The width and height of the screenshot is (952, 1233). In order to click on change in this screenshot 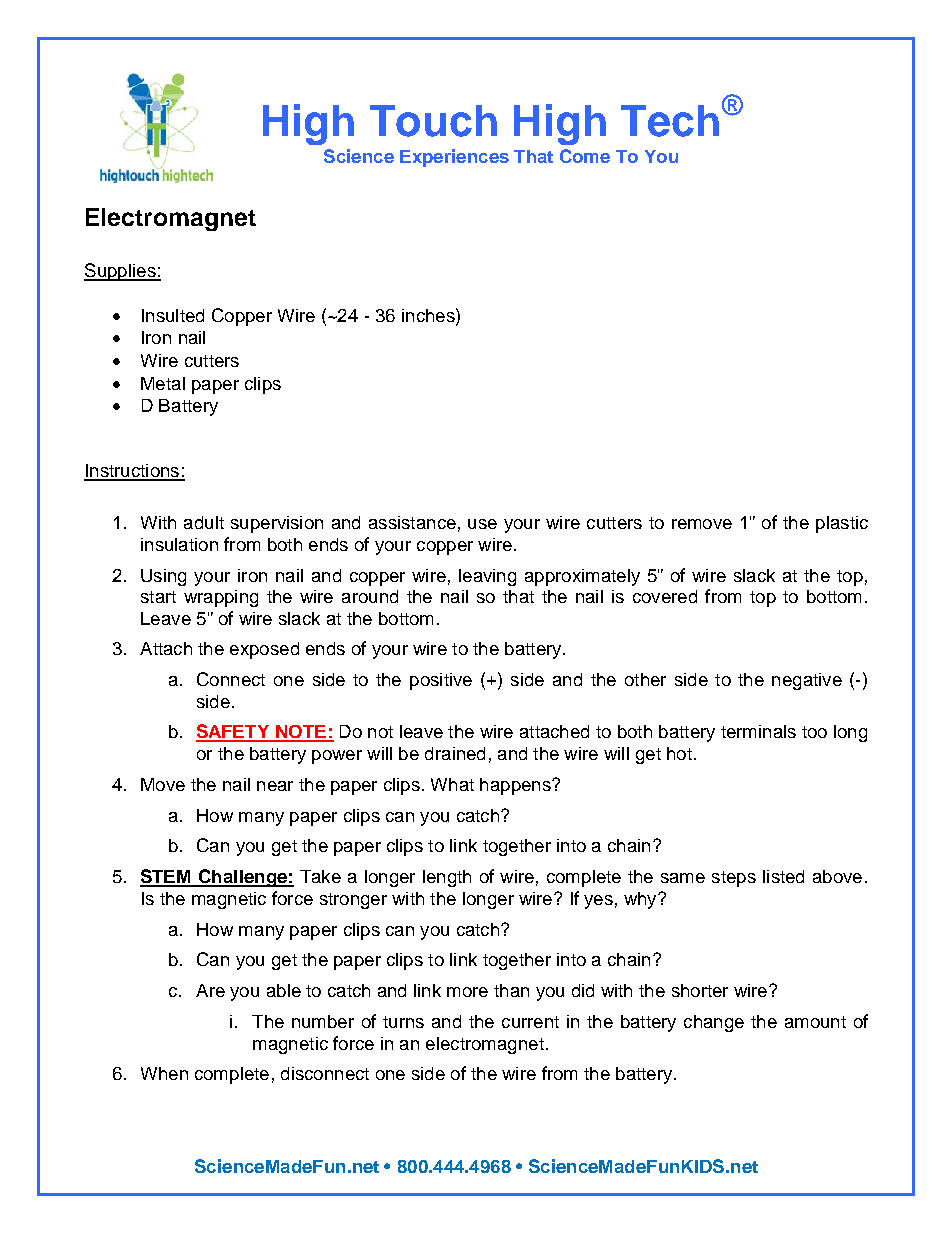, I will do `click(714, 1023)`.
